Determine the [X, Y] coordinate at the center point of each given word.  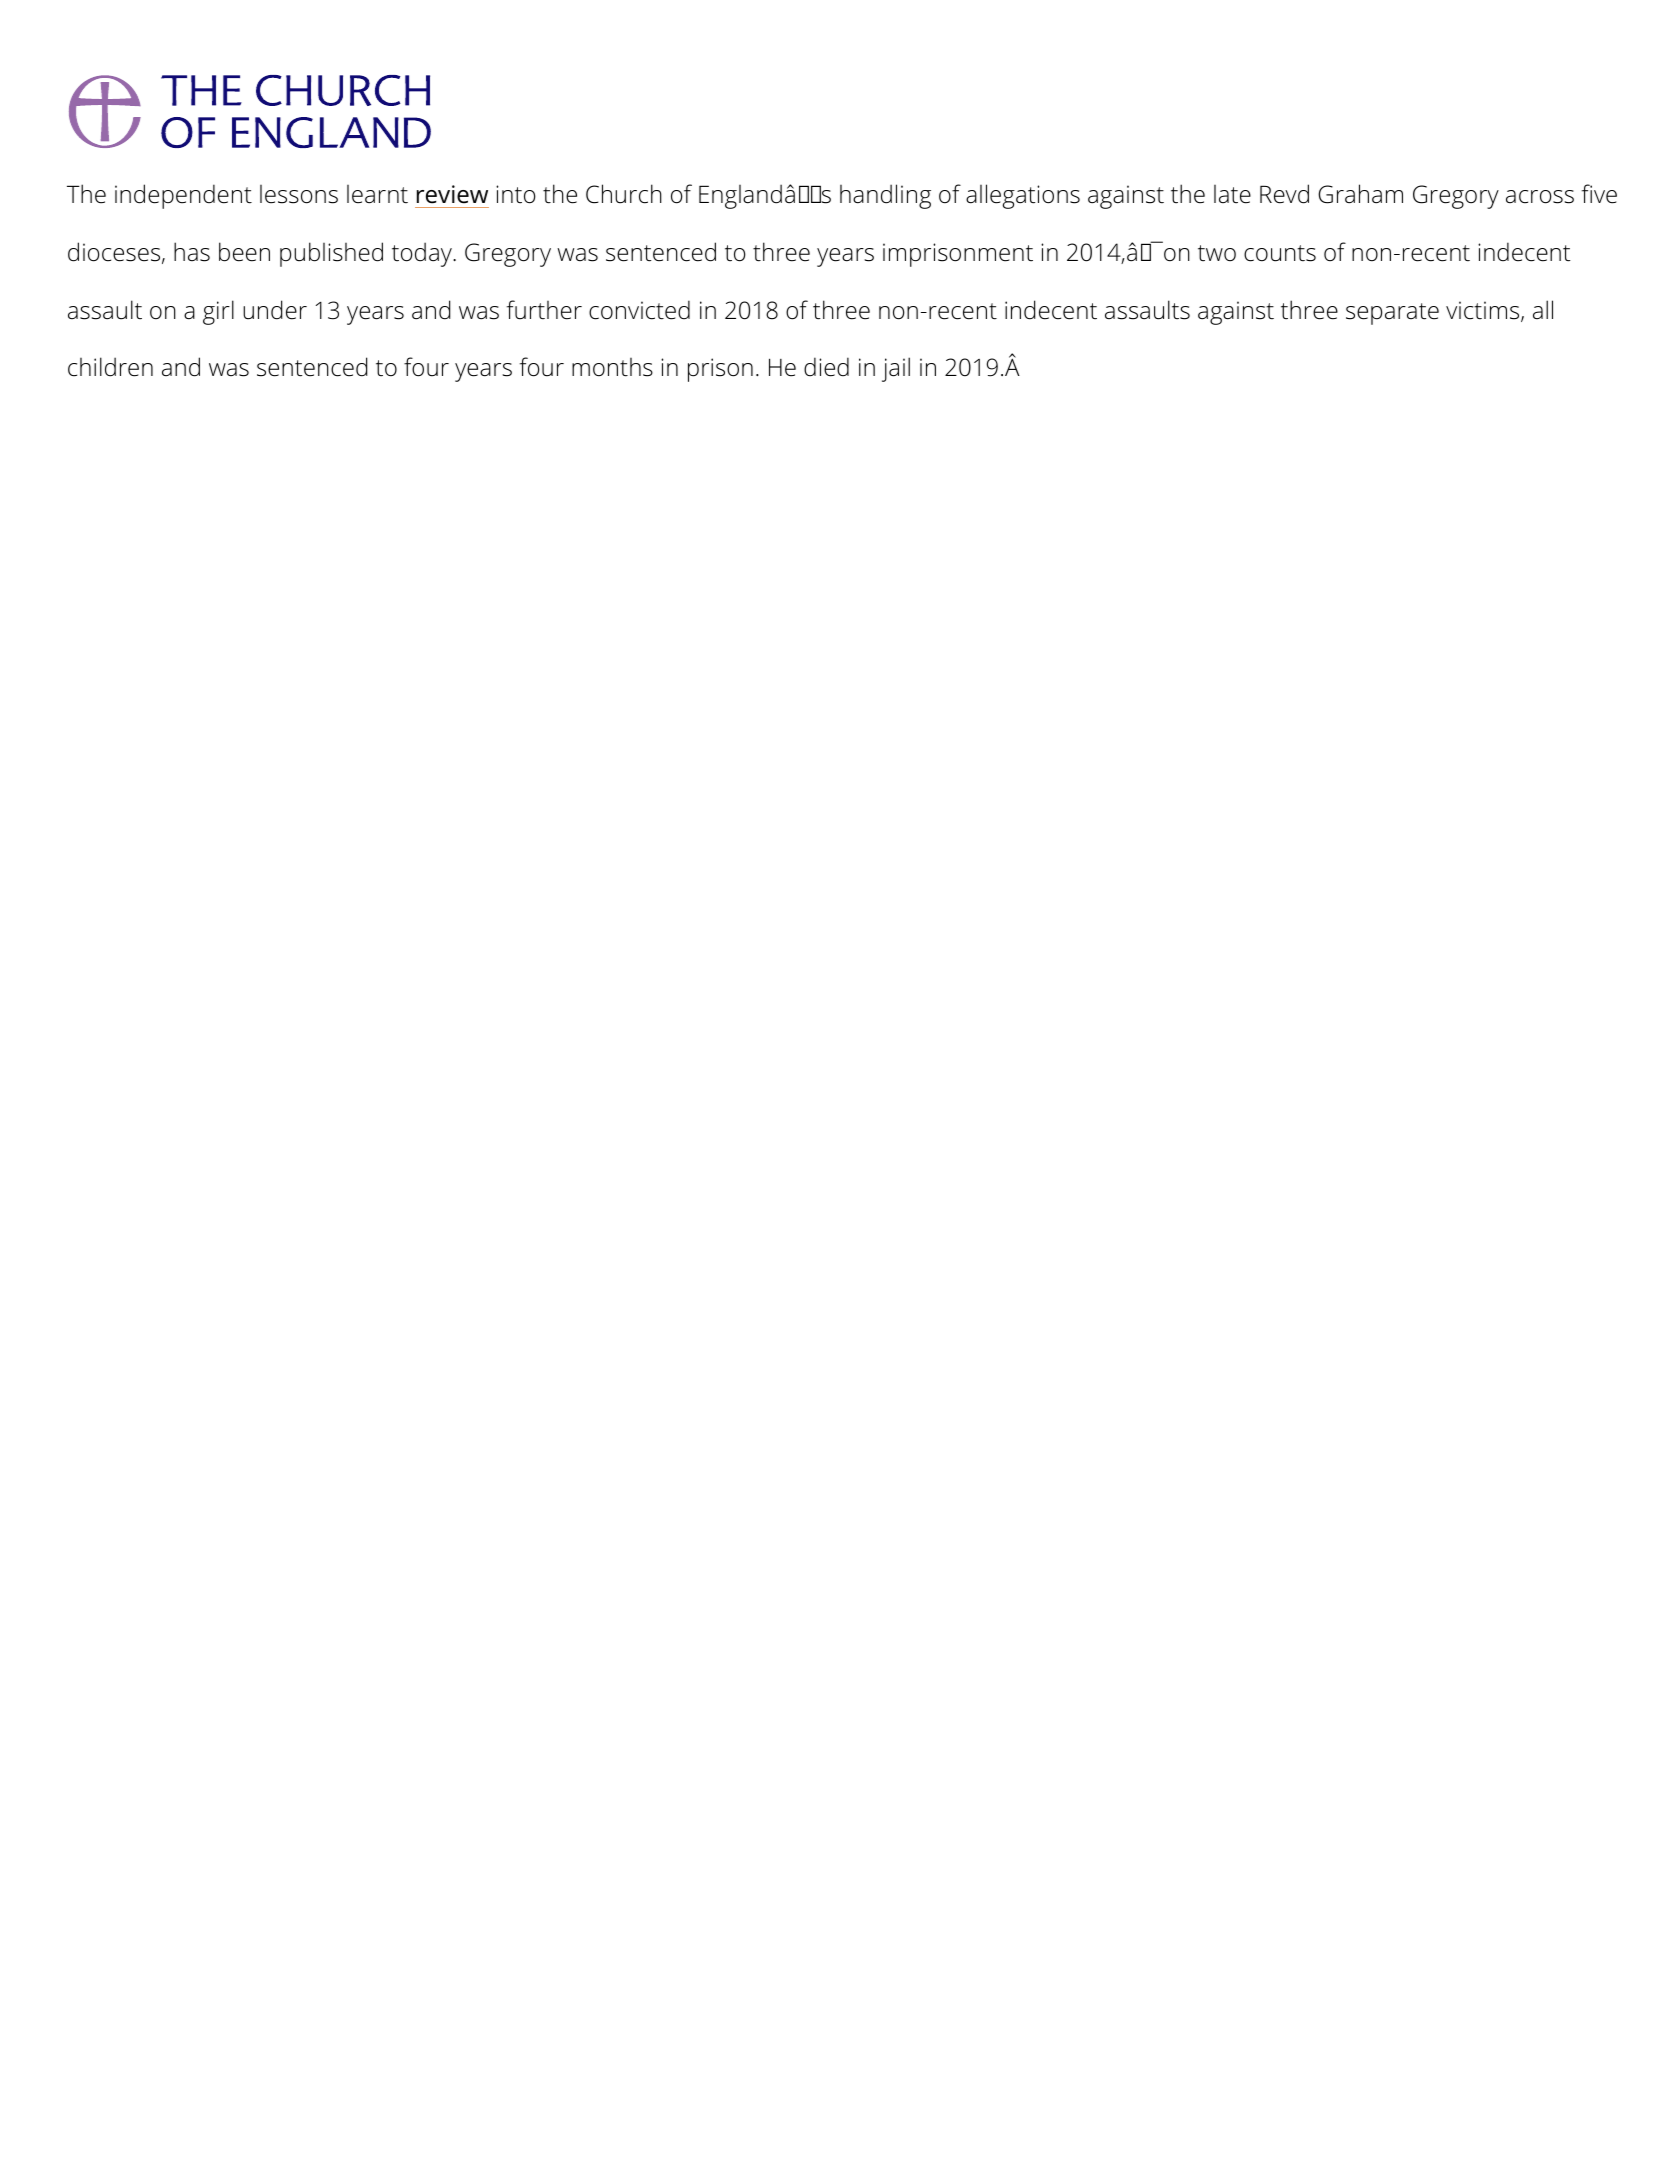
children [110, 367]
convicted [639, 310]
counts [1280, 253]
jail [896, 369]
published [331, 254]
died [826, 367]
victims [1484, 311]
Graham [1360, 194]
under [275, 310]
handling [885, 196]
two [1217, 253]
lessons [299, 194]
